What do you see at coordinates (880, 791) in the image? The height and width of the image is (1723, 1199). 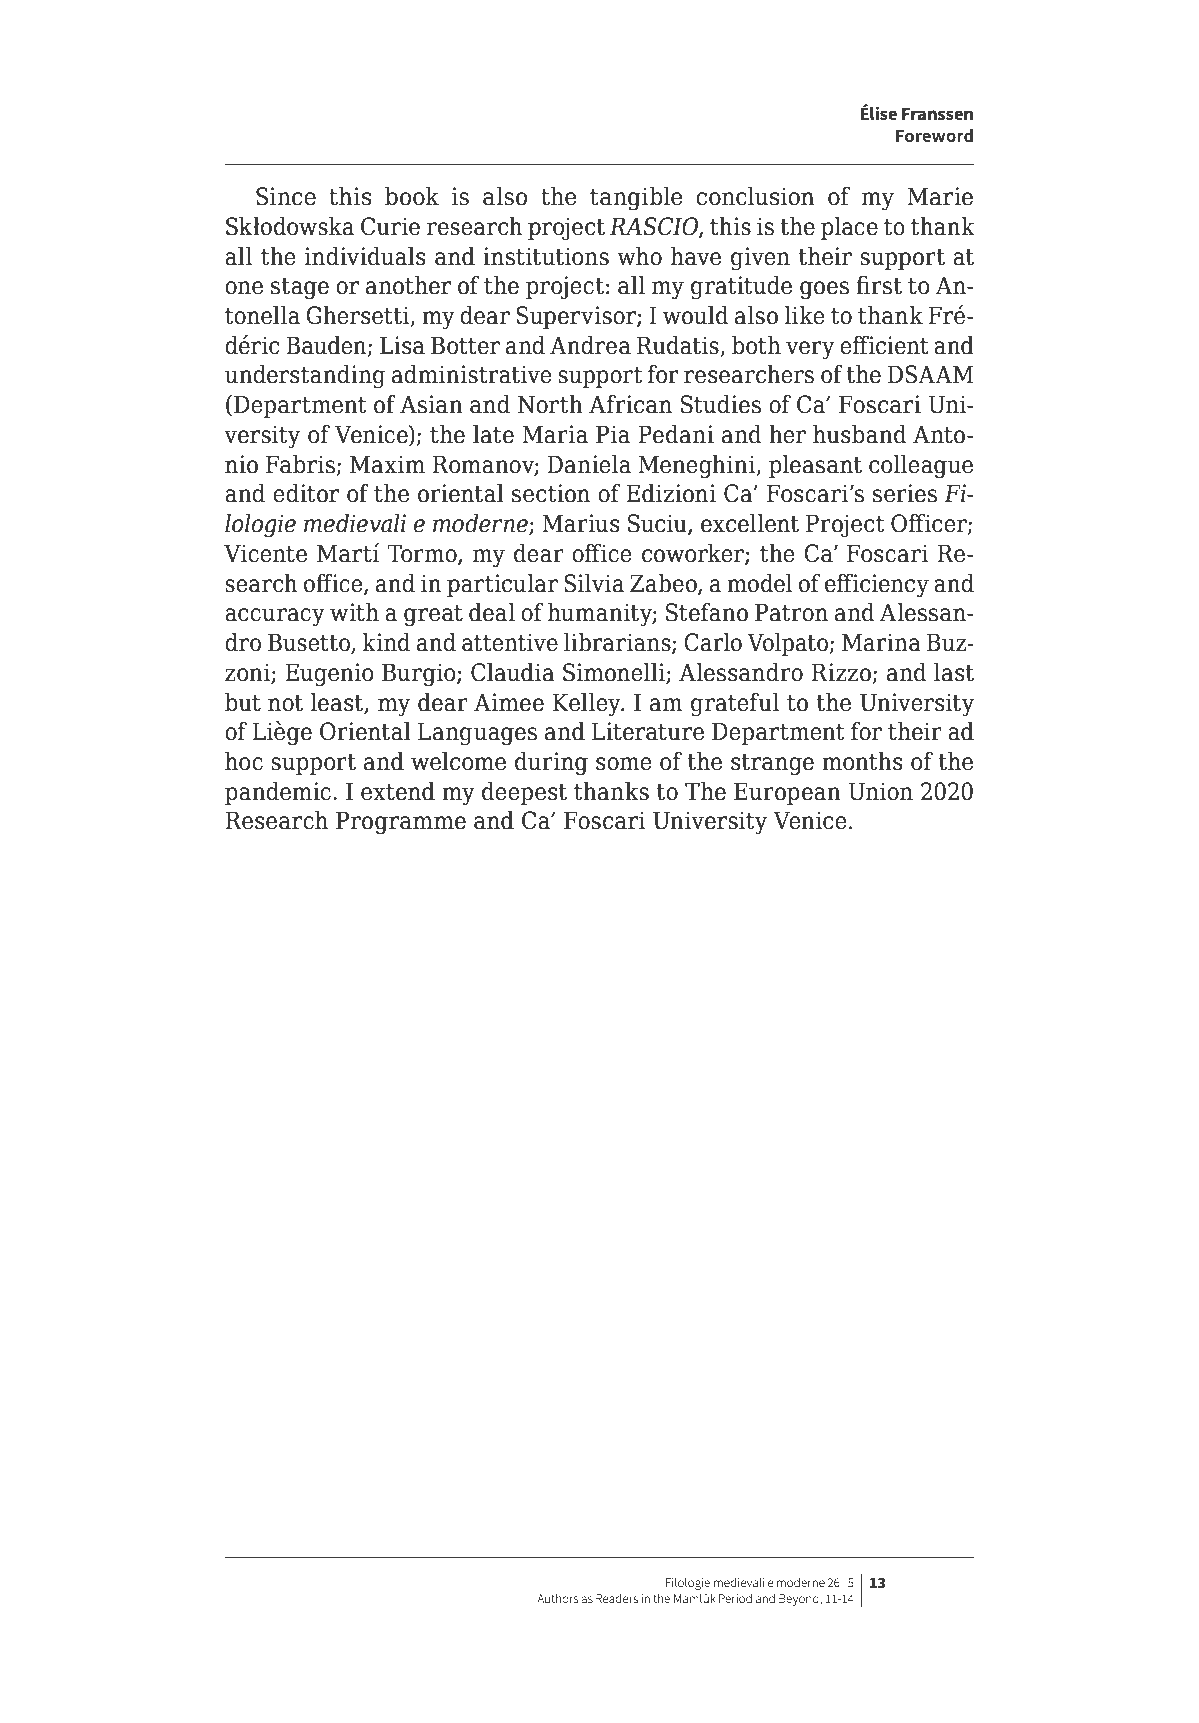 I see `Union` at bounding box center [880, 791].
